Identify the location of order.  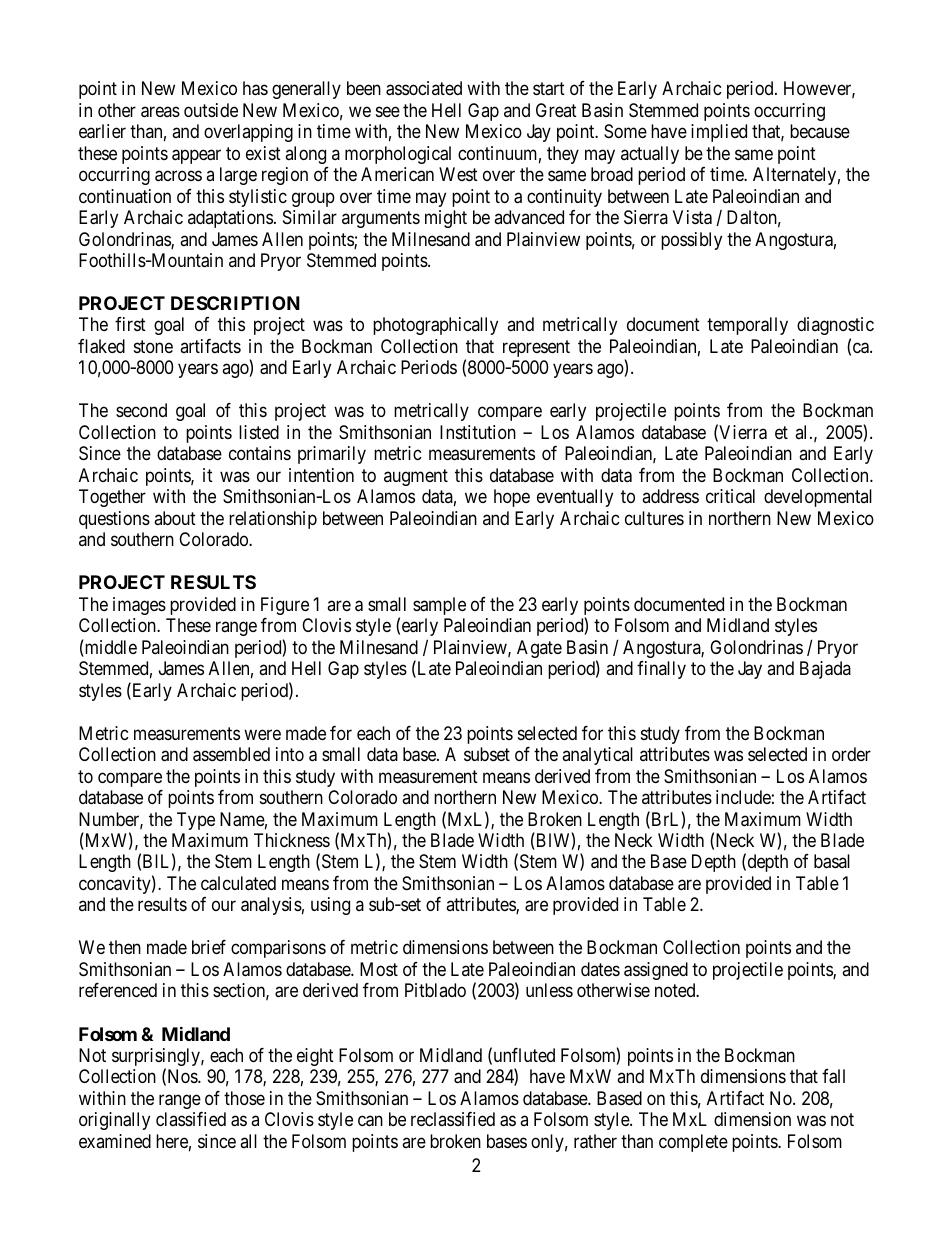
(851, 754).
